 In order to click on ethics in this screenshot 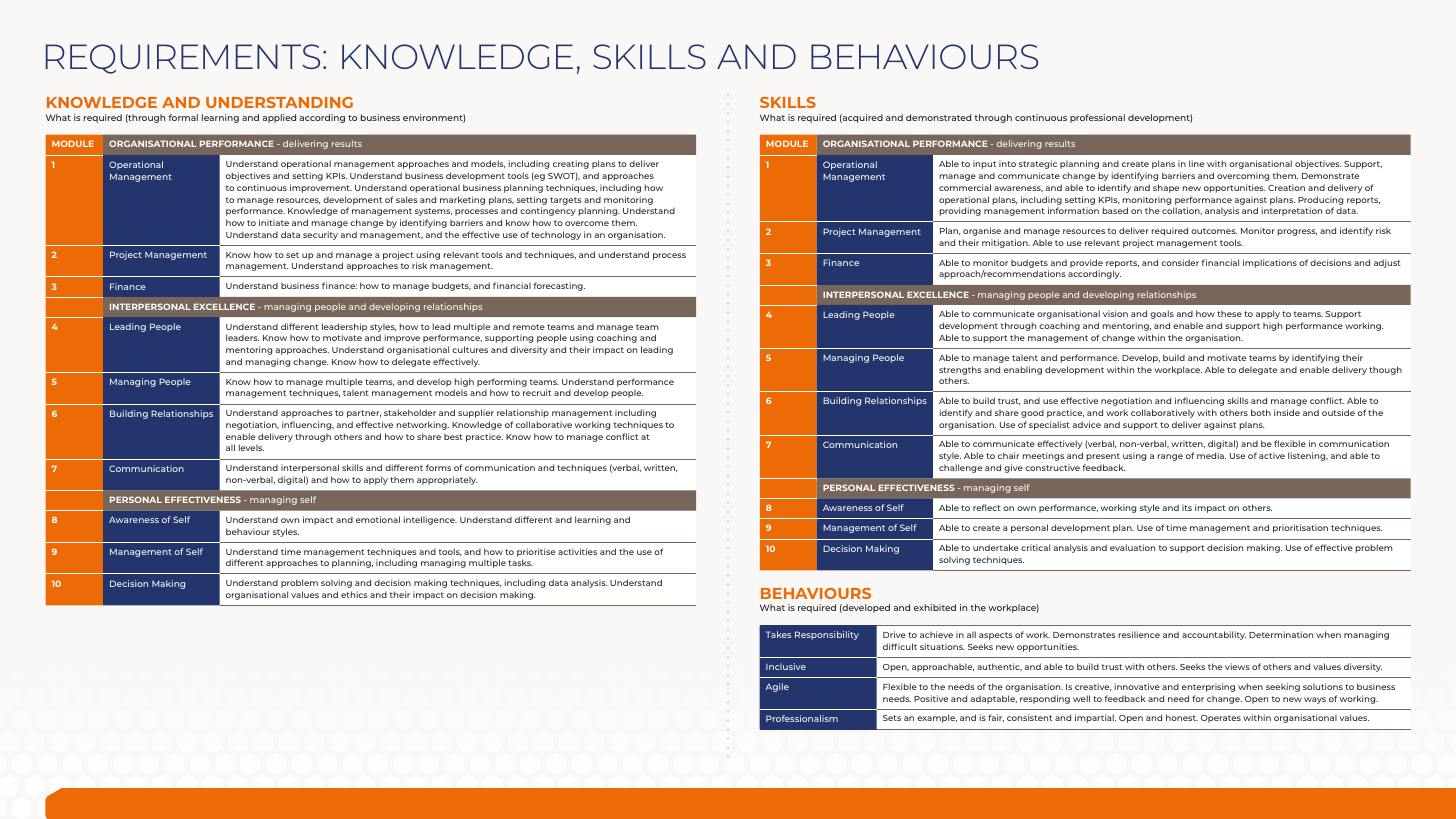, I will do `click(354, 594)`.
